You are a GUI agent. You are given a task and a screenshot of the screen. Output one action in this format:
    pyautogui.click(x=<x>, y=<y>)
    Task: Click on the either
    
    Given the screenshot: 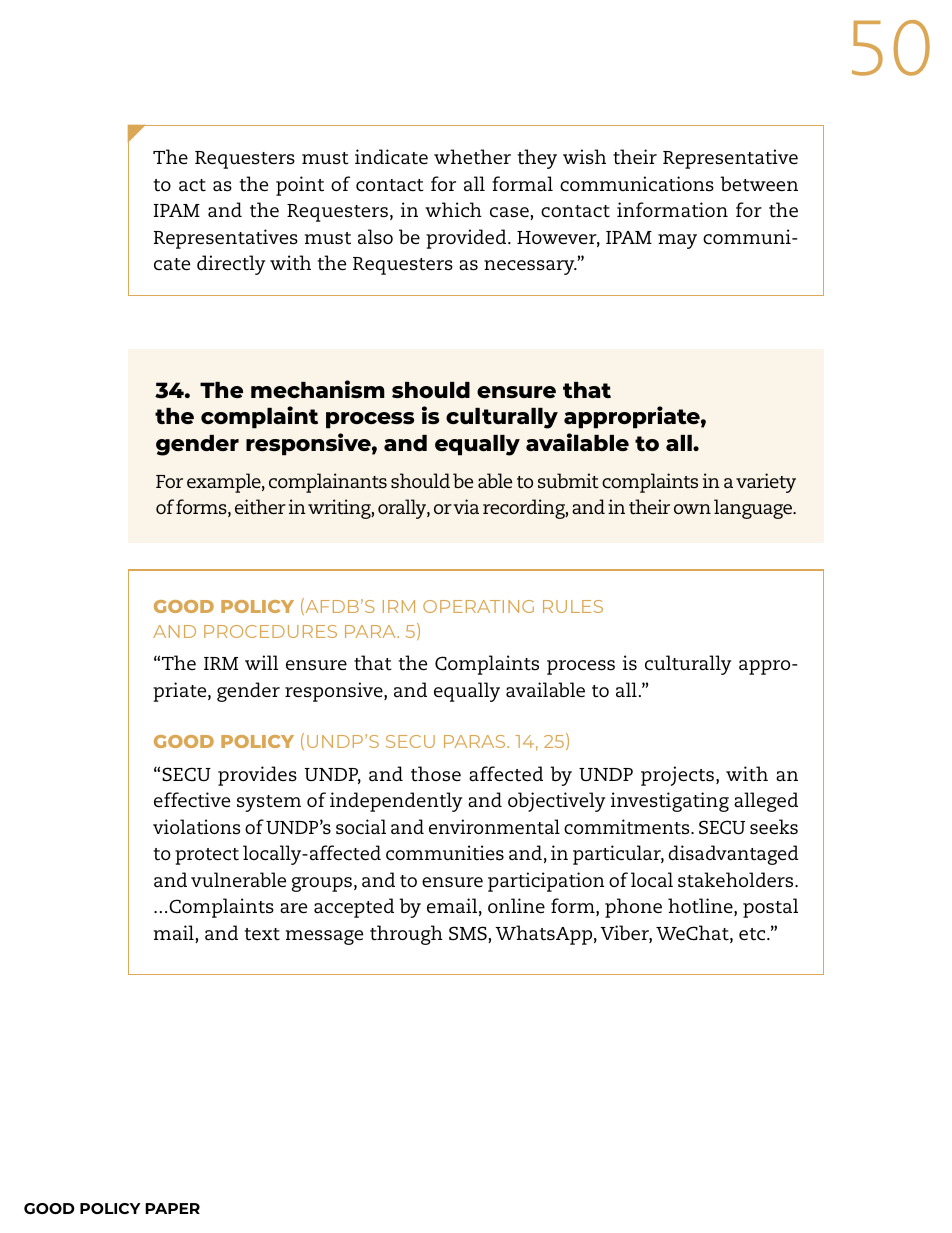 What is the action you would take?
    pyautogui.click(x=260, y=507)
